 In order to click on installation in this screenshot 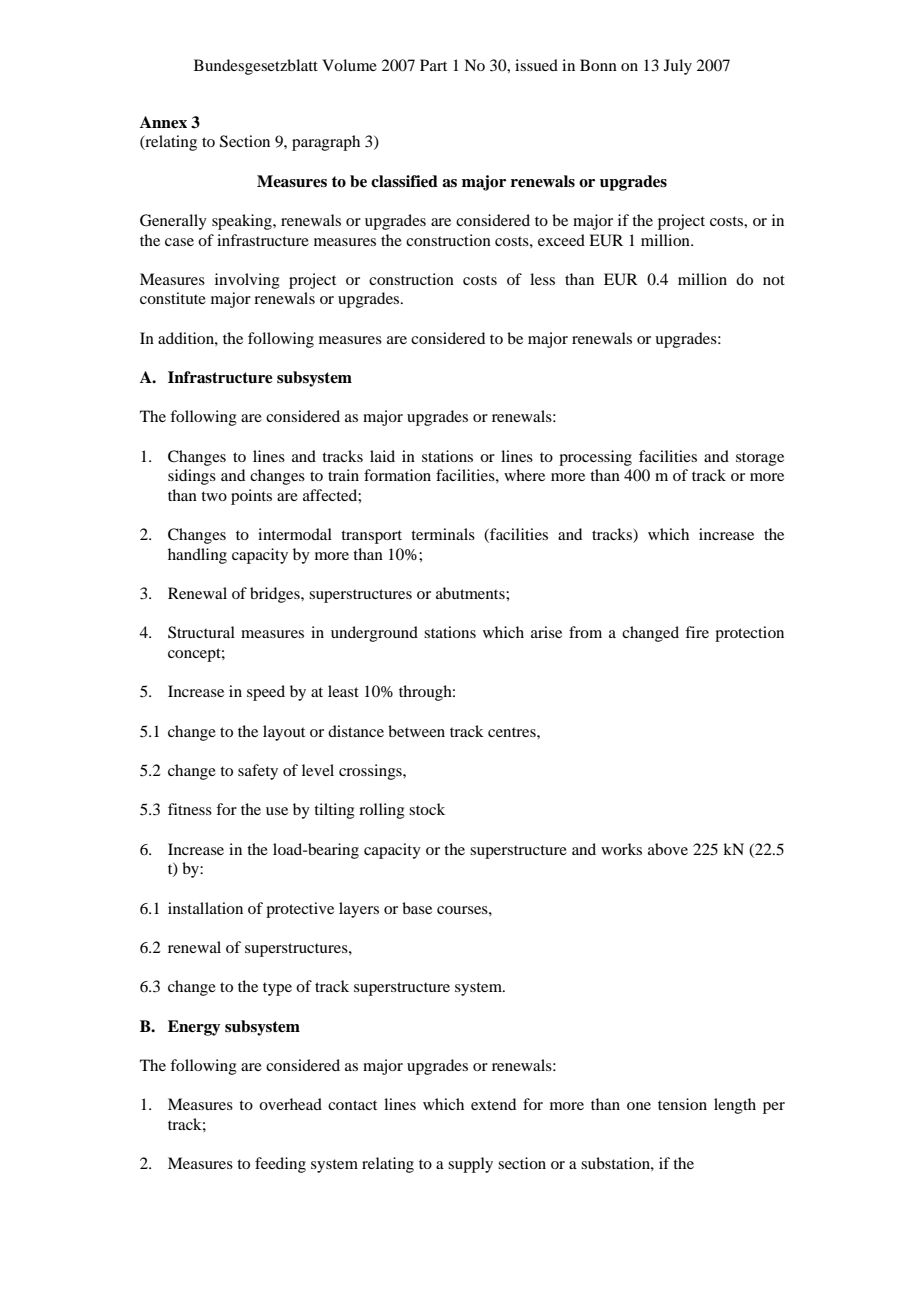, I will do `click(205, 908)`.
